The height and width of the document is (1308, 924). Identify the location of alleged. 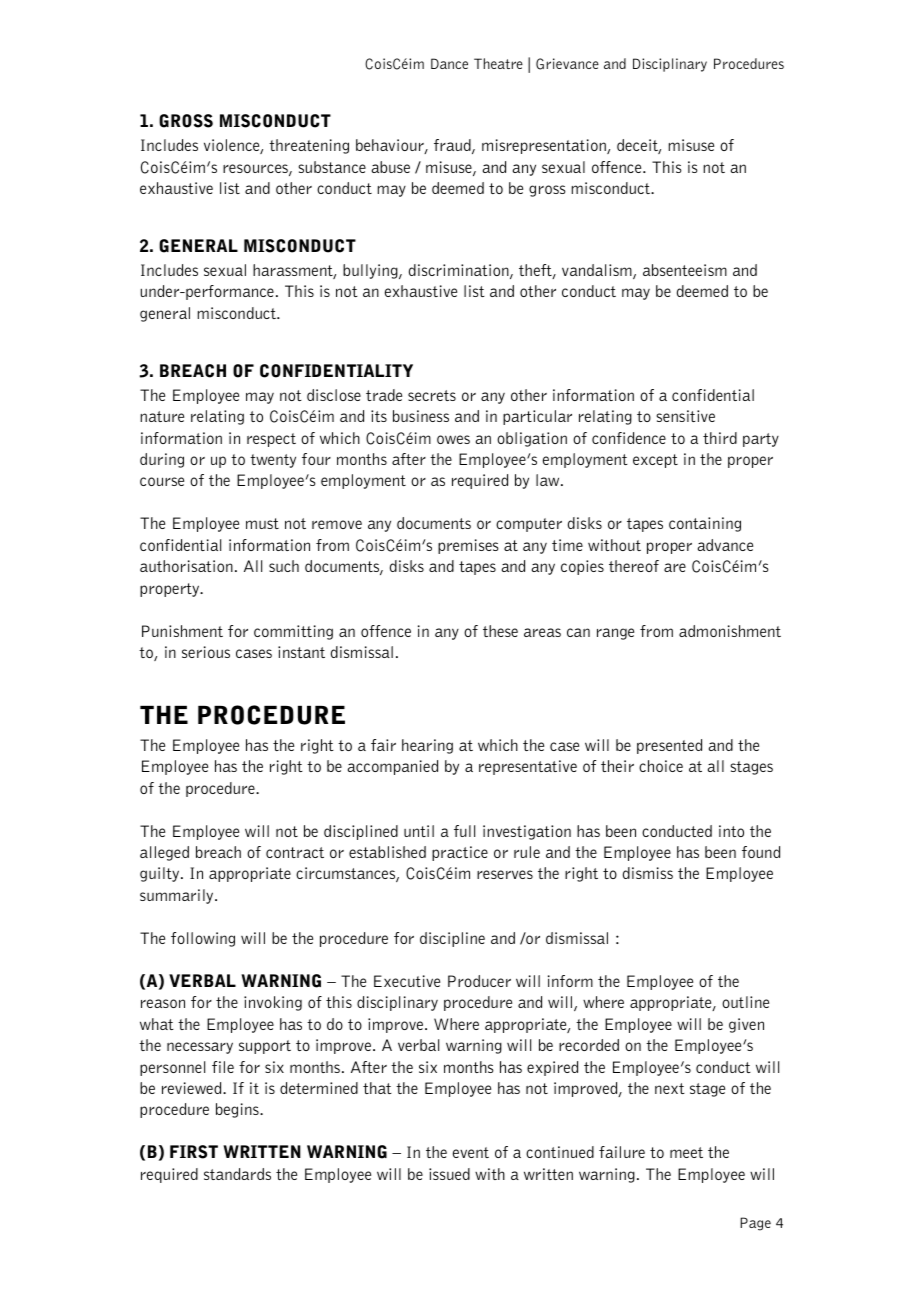
(164, 853).
